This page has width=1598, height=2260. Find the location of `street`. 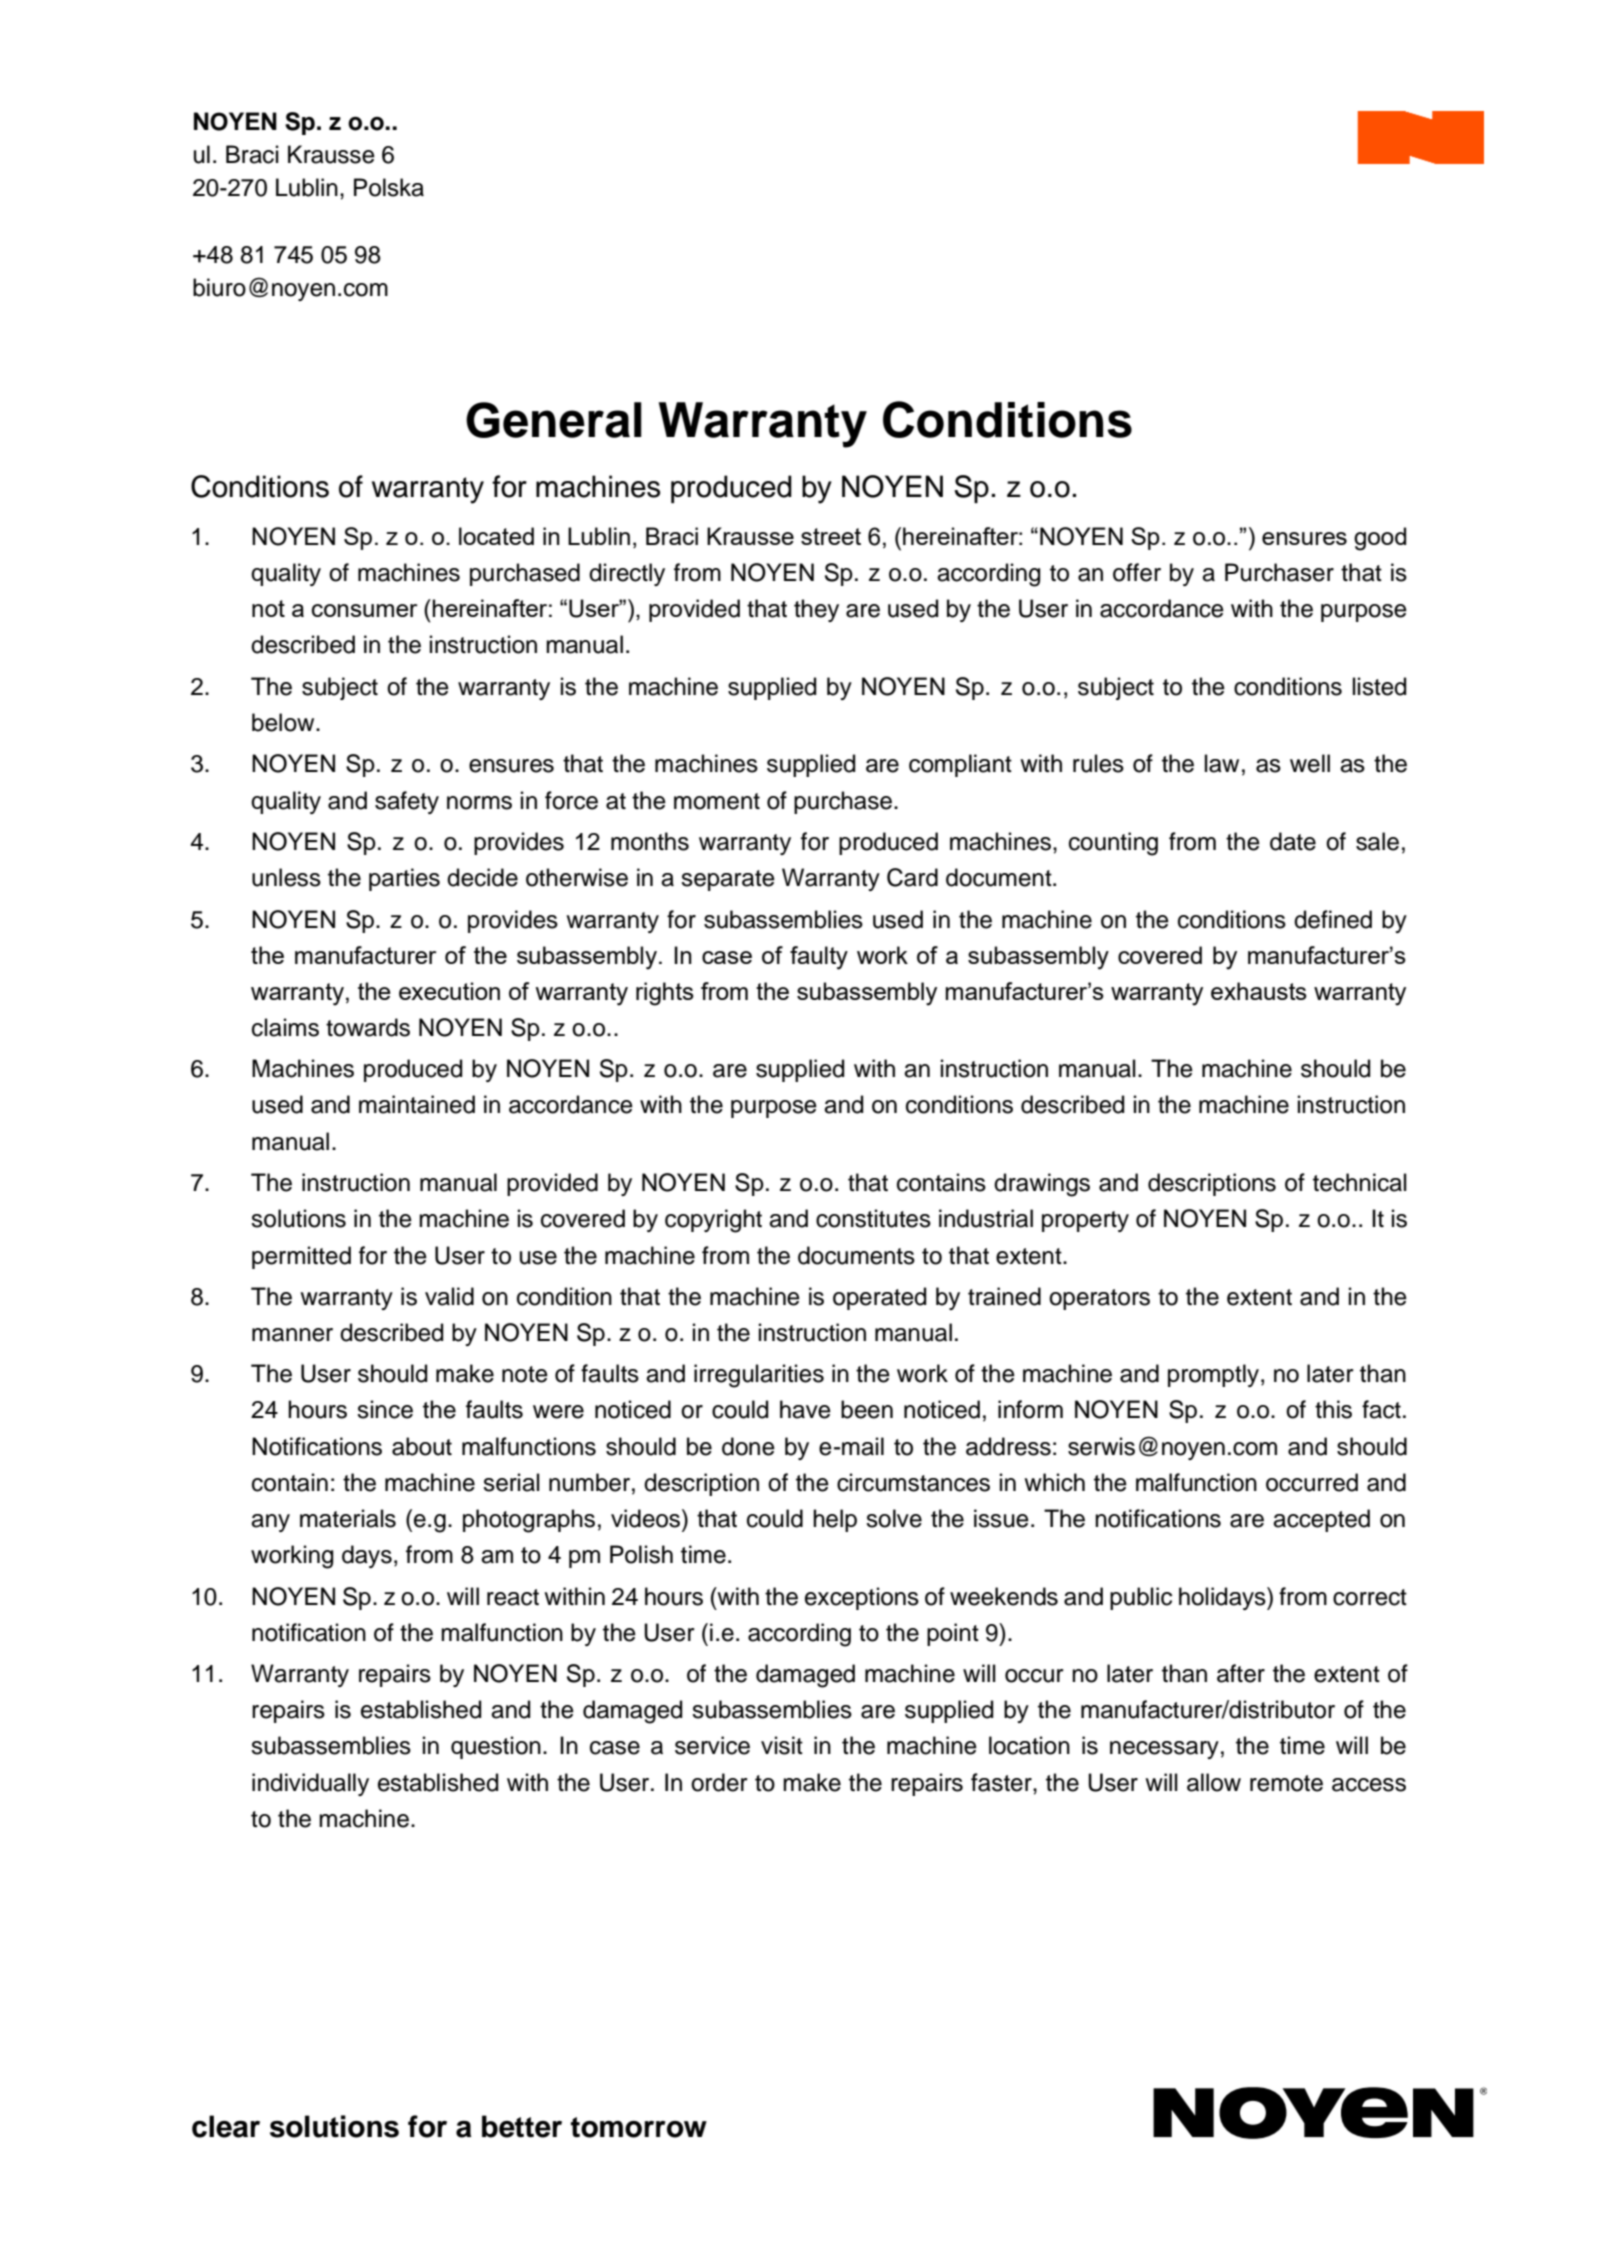

street is located at coordinates (831, 536).
